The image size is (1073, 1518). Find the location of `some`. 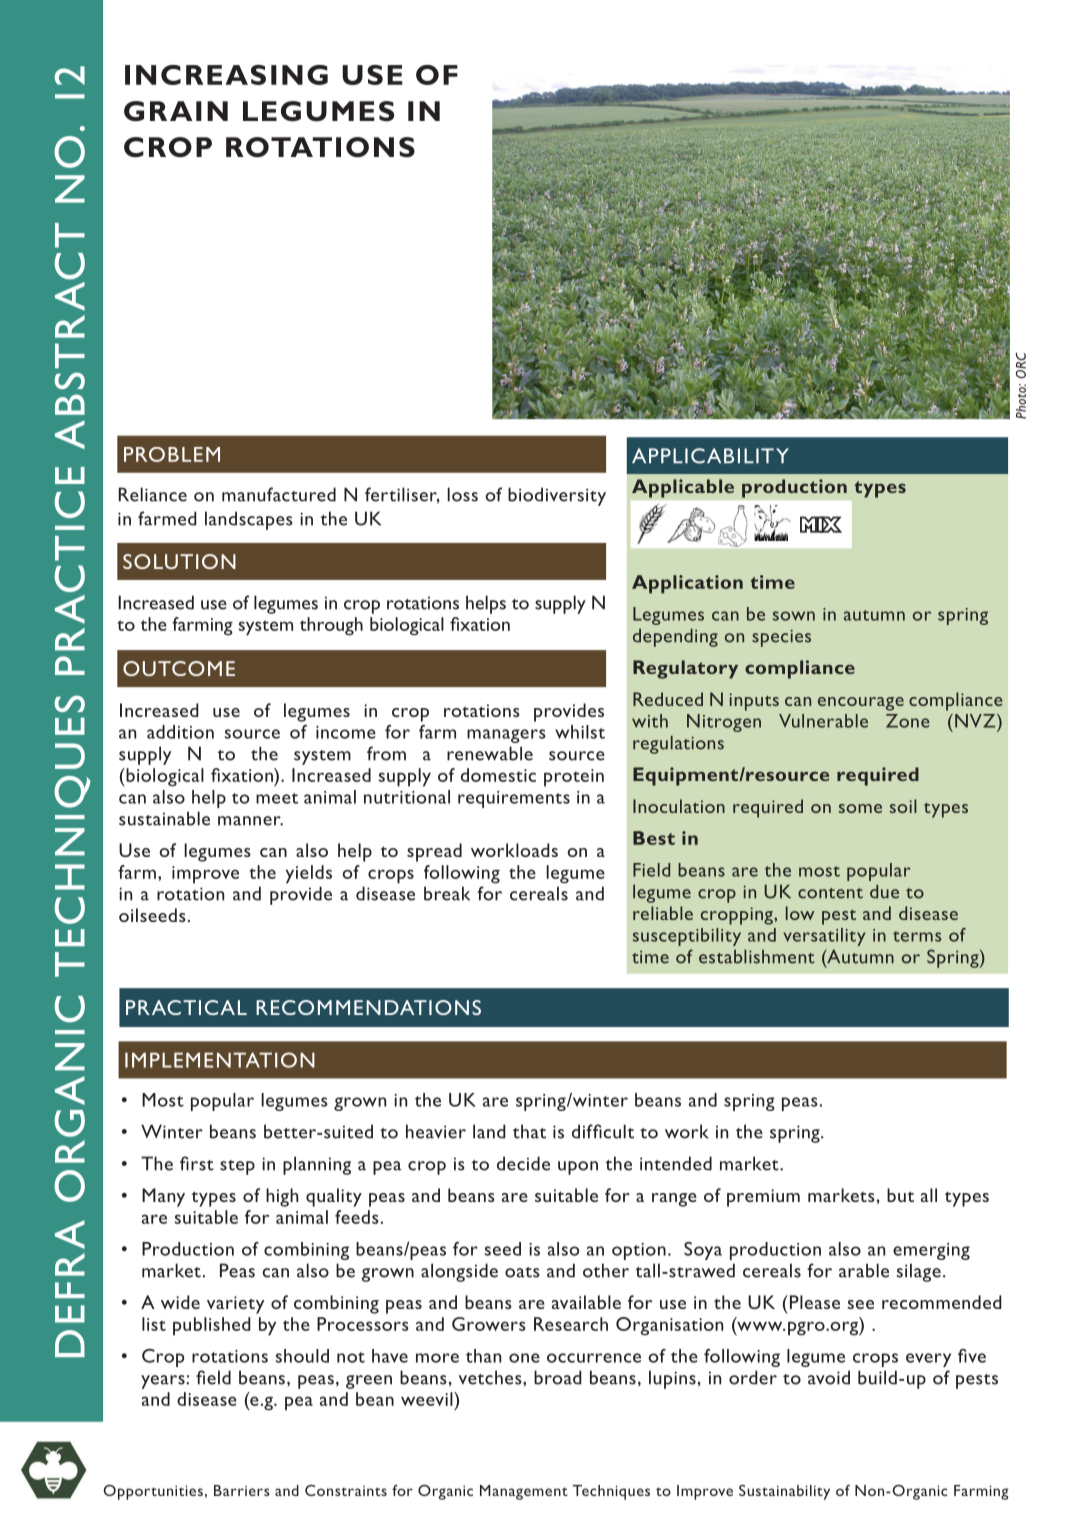

some is located at coordinates (860, 808).
